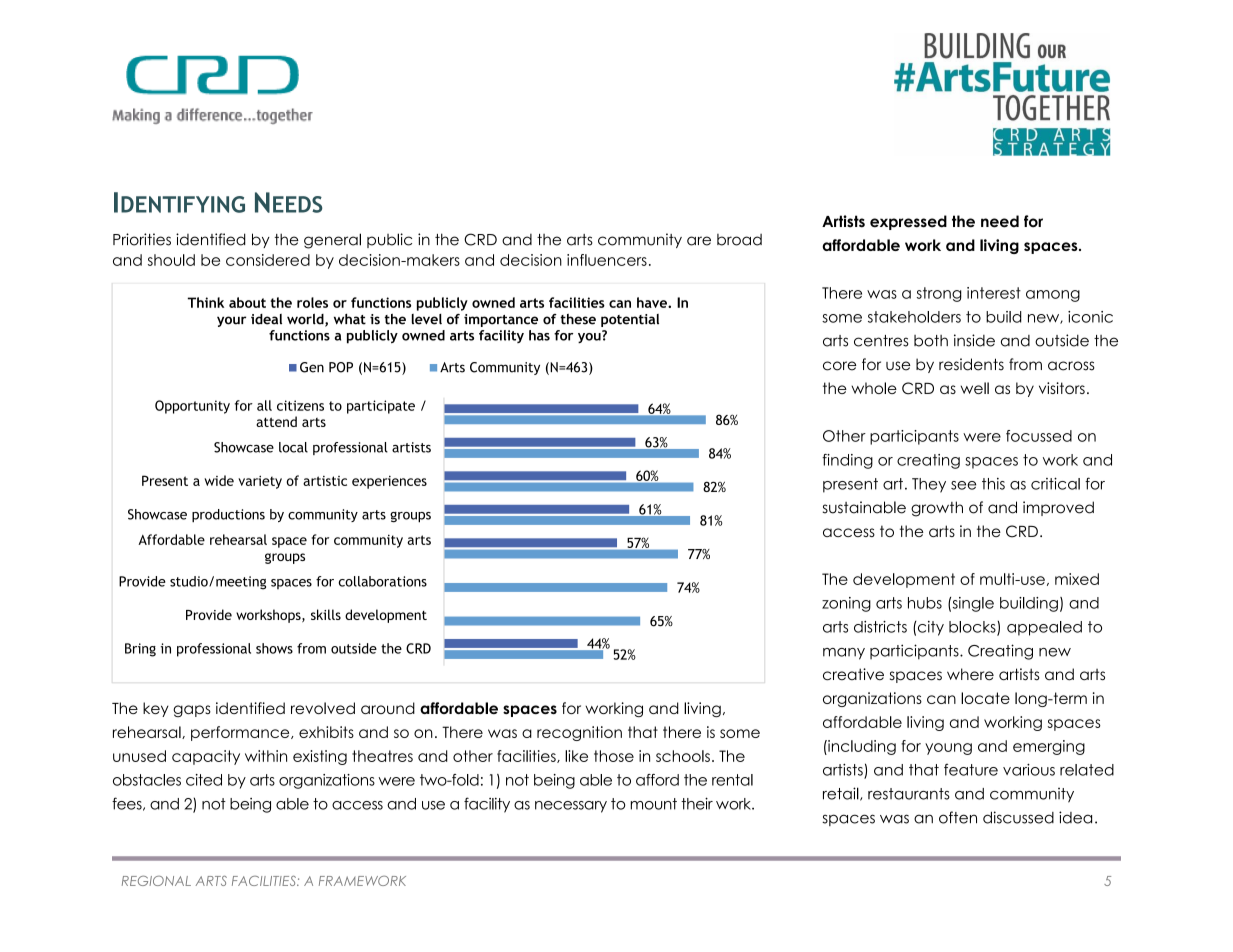  What do you see at coordinates (970, 674) in the image?
I see `where` at bounding box center [970, 674].
